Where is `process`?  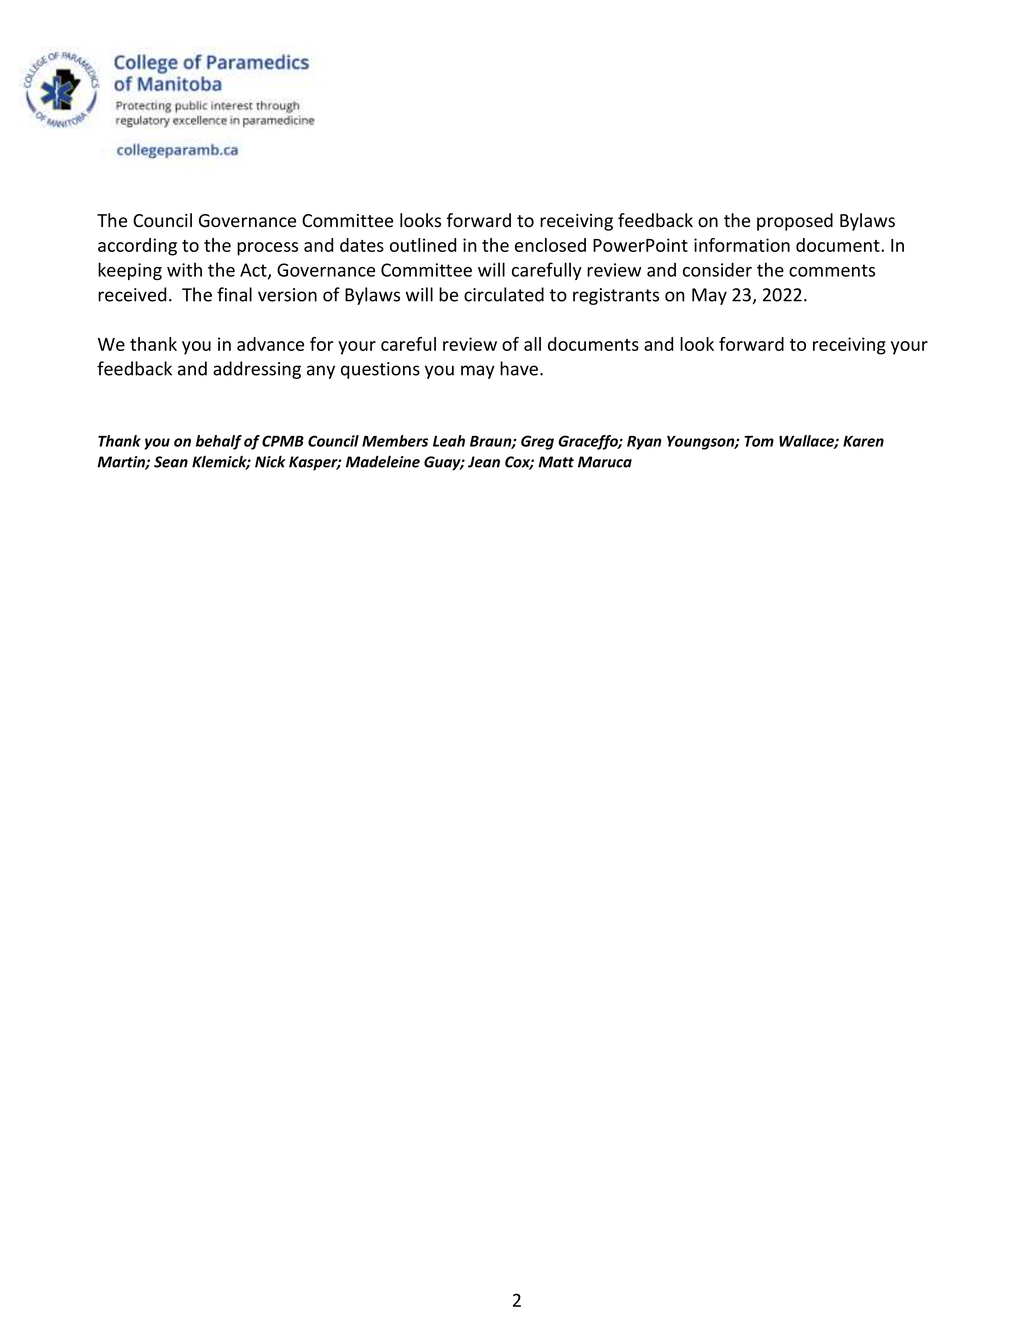
process is located at coordinates (267, 249).
